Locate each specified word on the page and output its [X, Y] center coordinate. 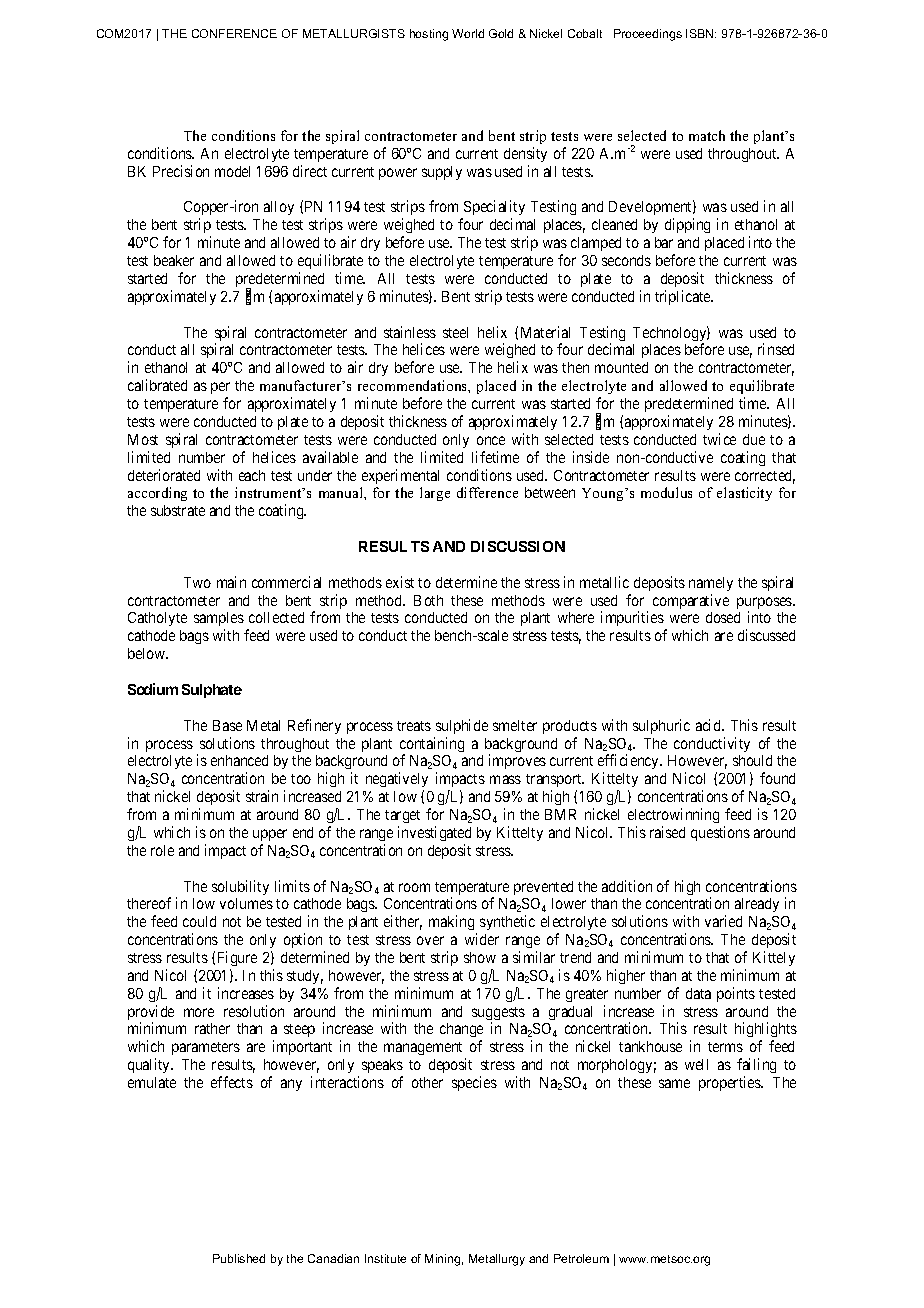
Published [239, 1258]
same [674, 1083]
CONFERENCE [234, 33]
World [468, 33]
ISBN [701, 33]
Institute [385, 1258]
